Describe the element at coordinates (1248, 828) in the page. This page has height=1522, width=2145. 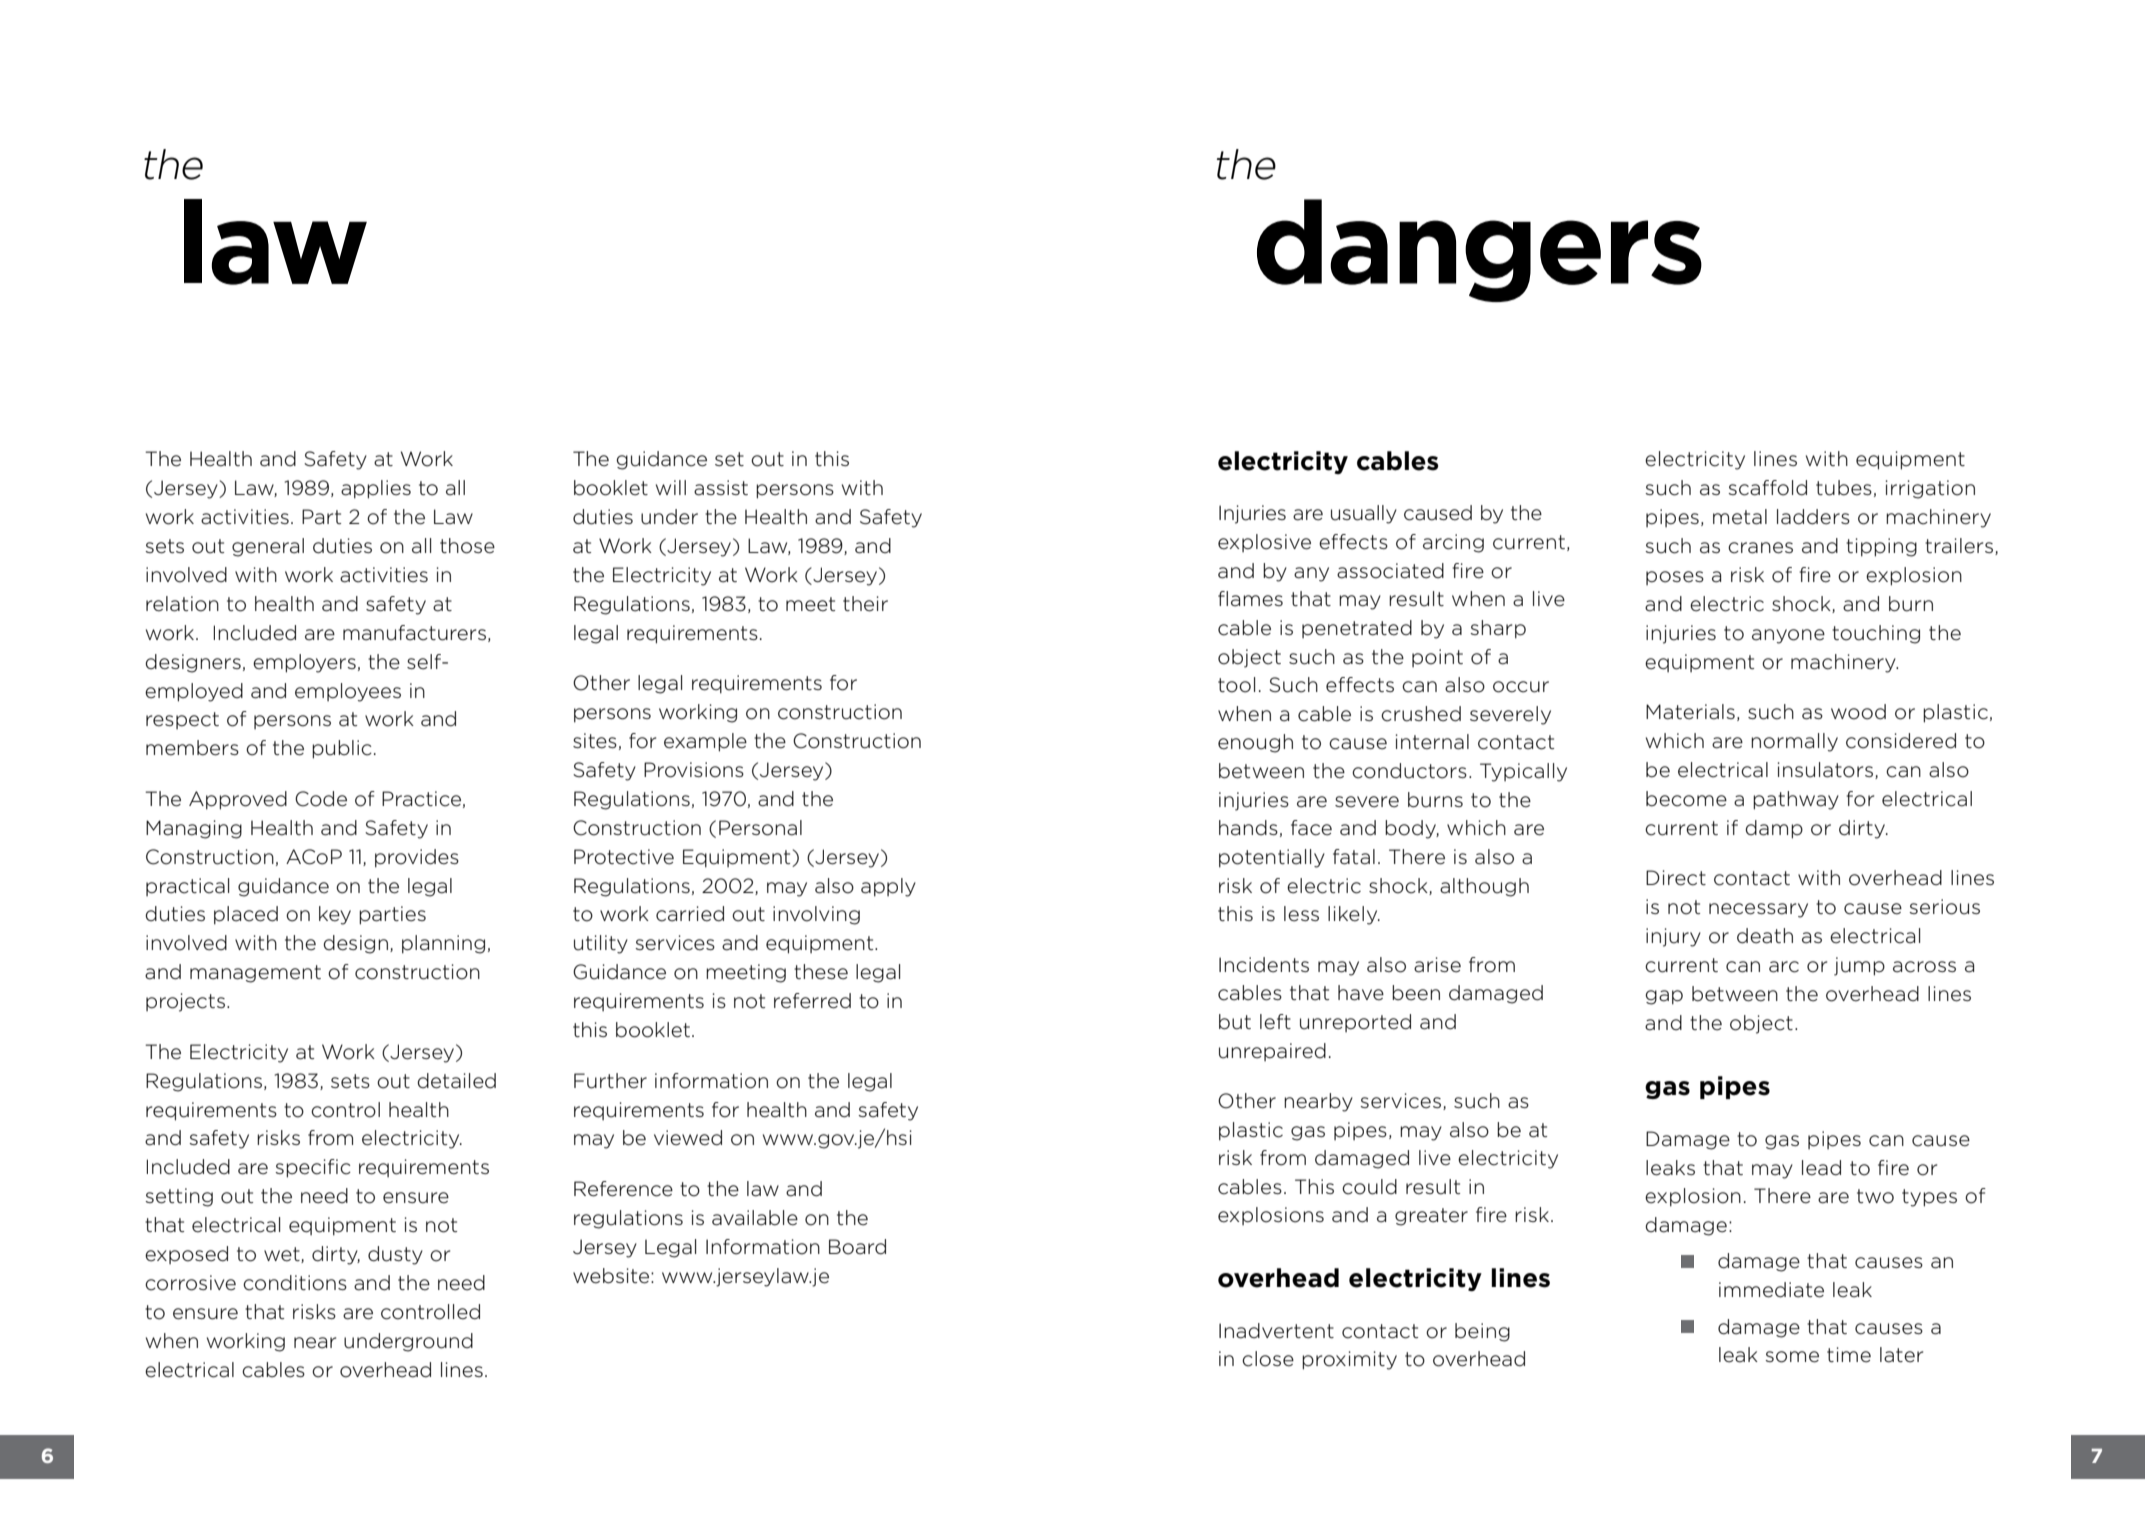
I see `hands` at that location.
